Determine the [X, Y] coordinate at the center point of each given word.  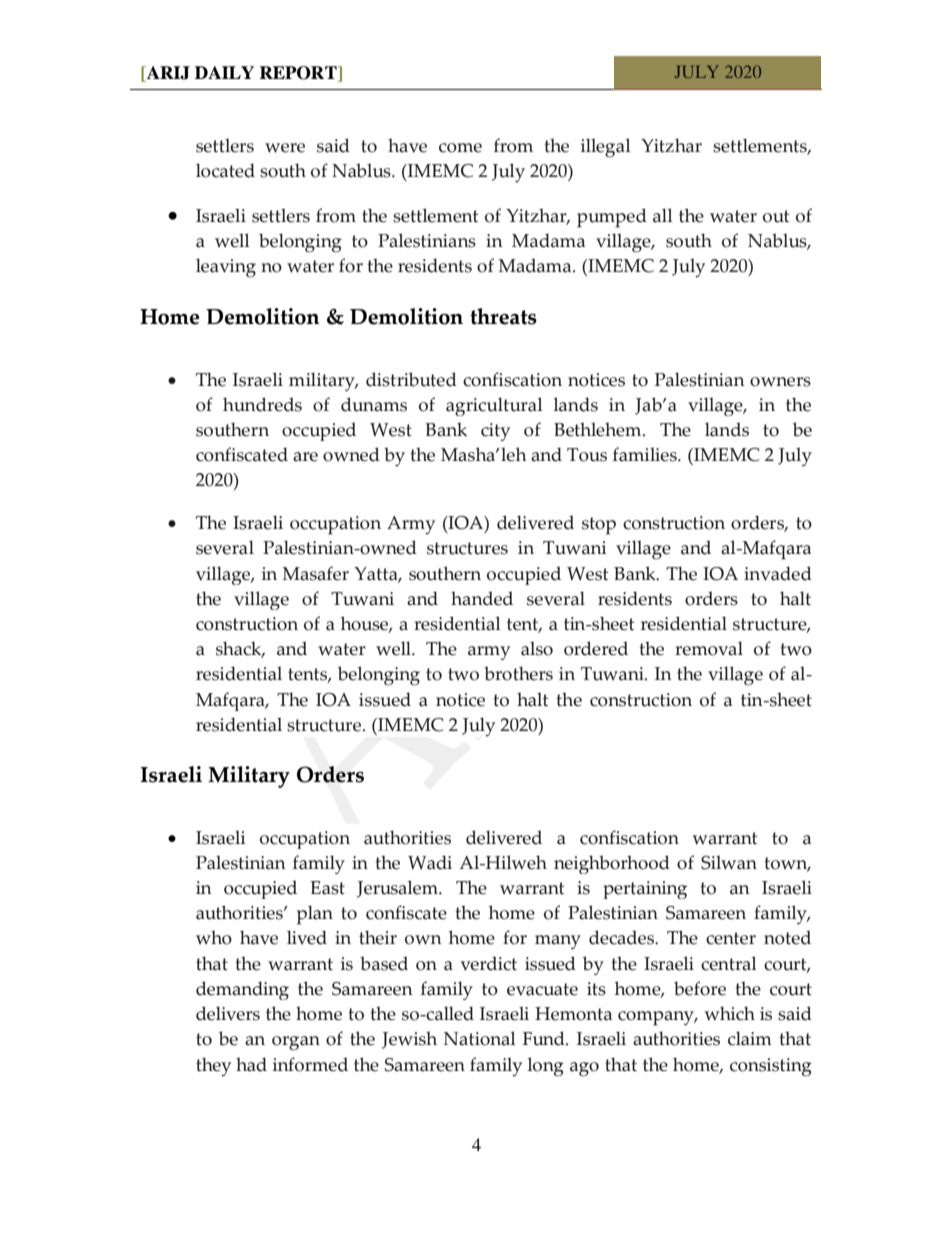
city [495, 432]
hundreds [262, 404]
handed [482, 598]
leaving [226, 268]
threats [503, 316]
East [327, 888]
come [460, 148]
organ [296, 1043]
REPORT [299, 74]
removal [709, 648]
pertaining [645, 890]
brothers [518, 673]
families [646, 454]
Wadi [430, 862]
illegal [606, 148]
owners [780, 382]
